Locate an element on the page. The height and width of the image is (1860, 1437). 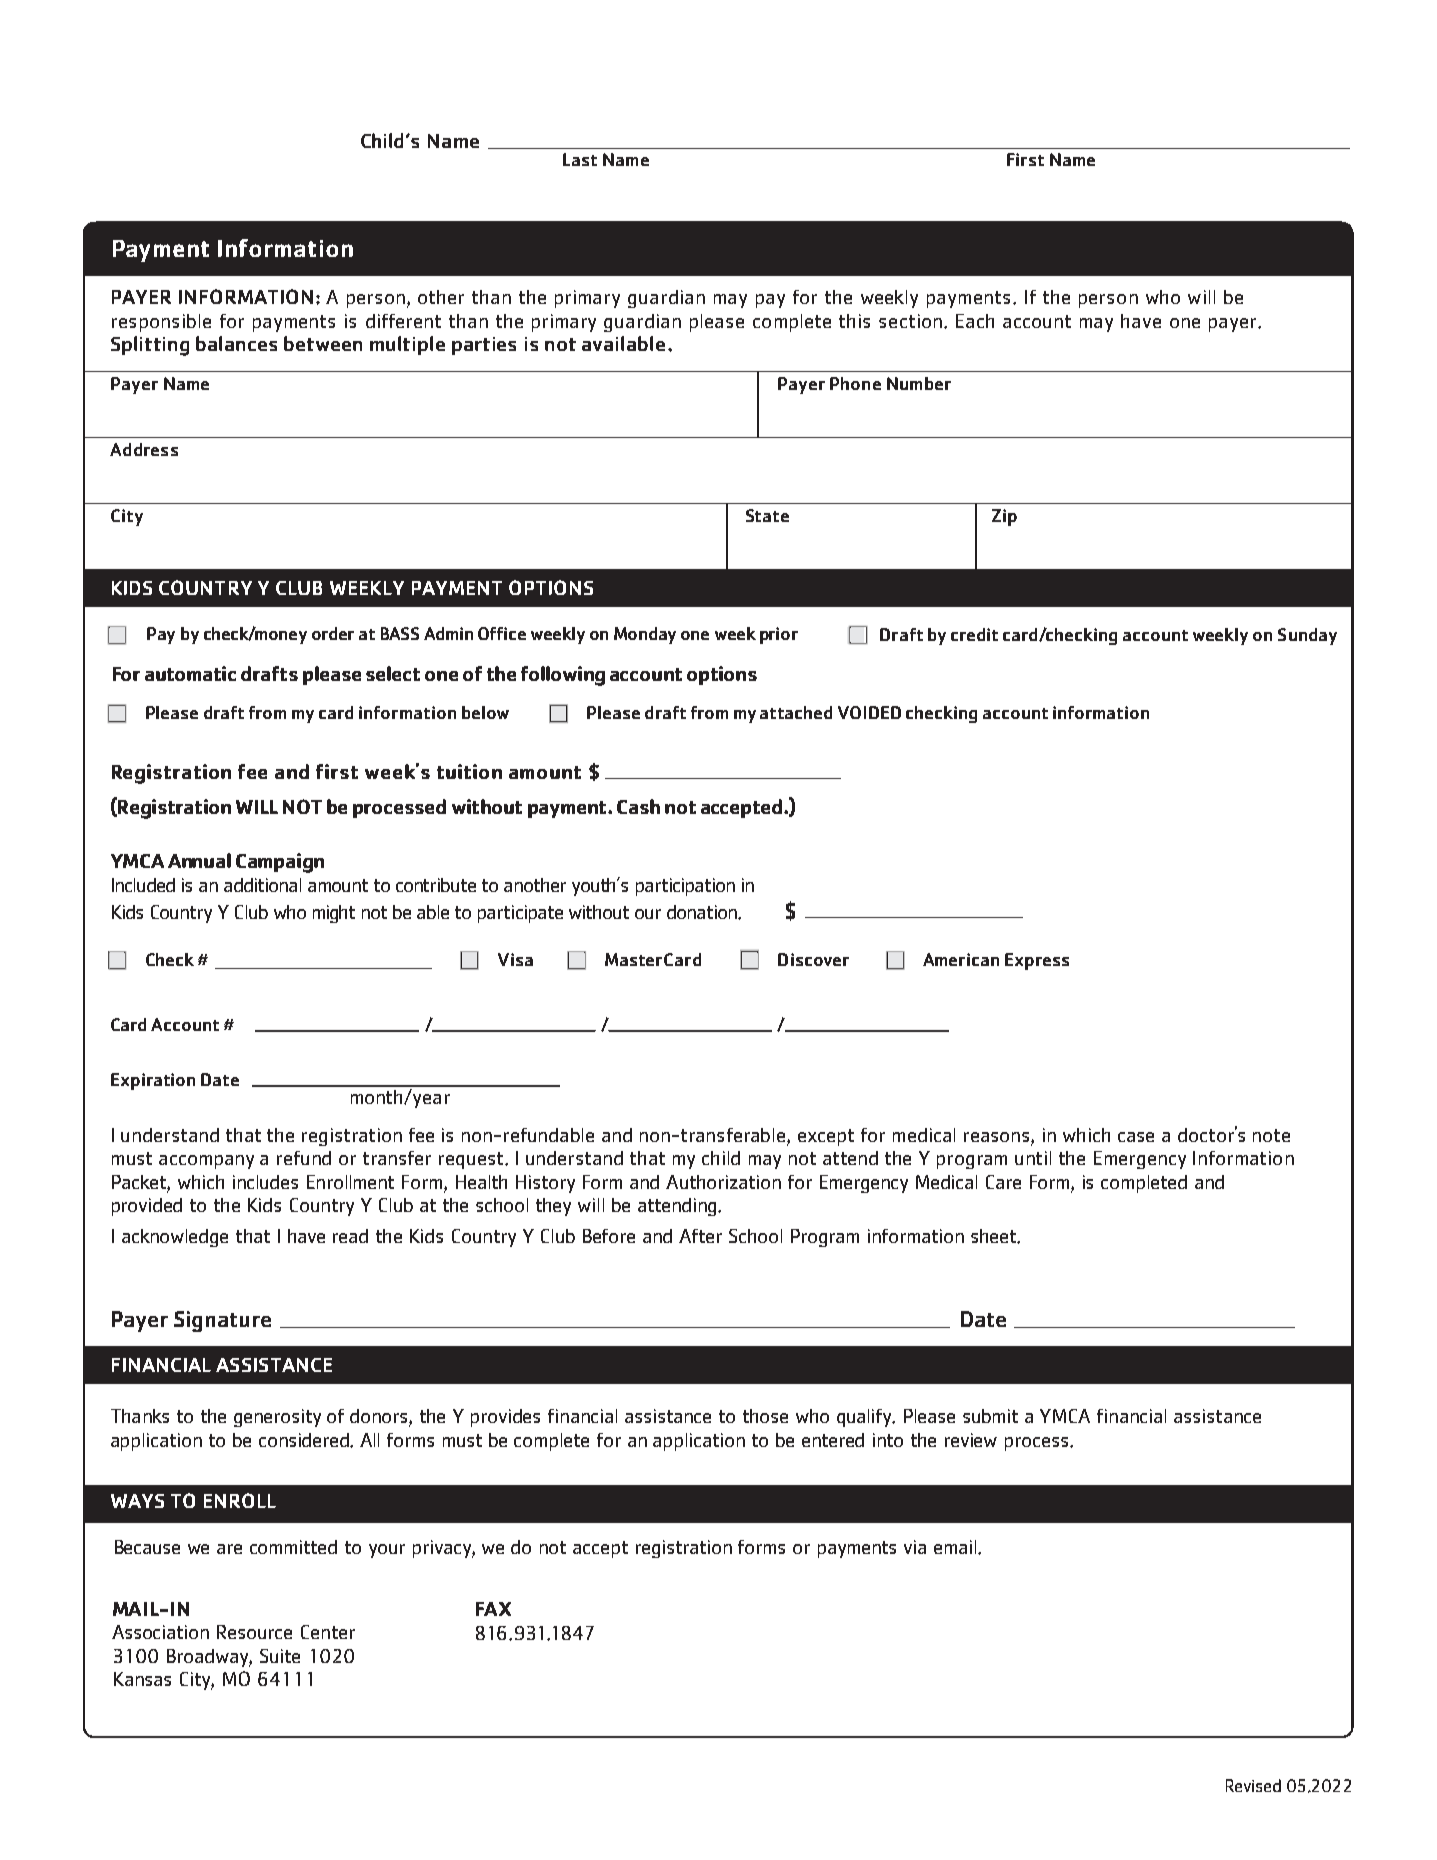
balances is located at coordinates (236, 343).
